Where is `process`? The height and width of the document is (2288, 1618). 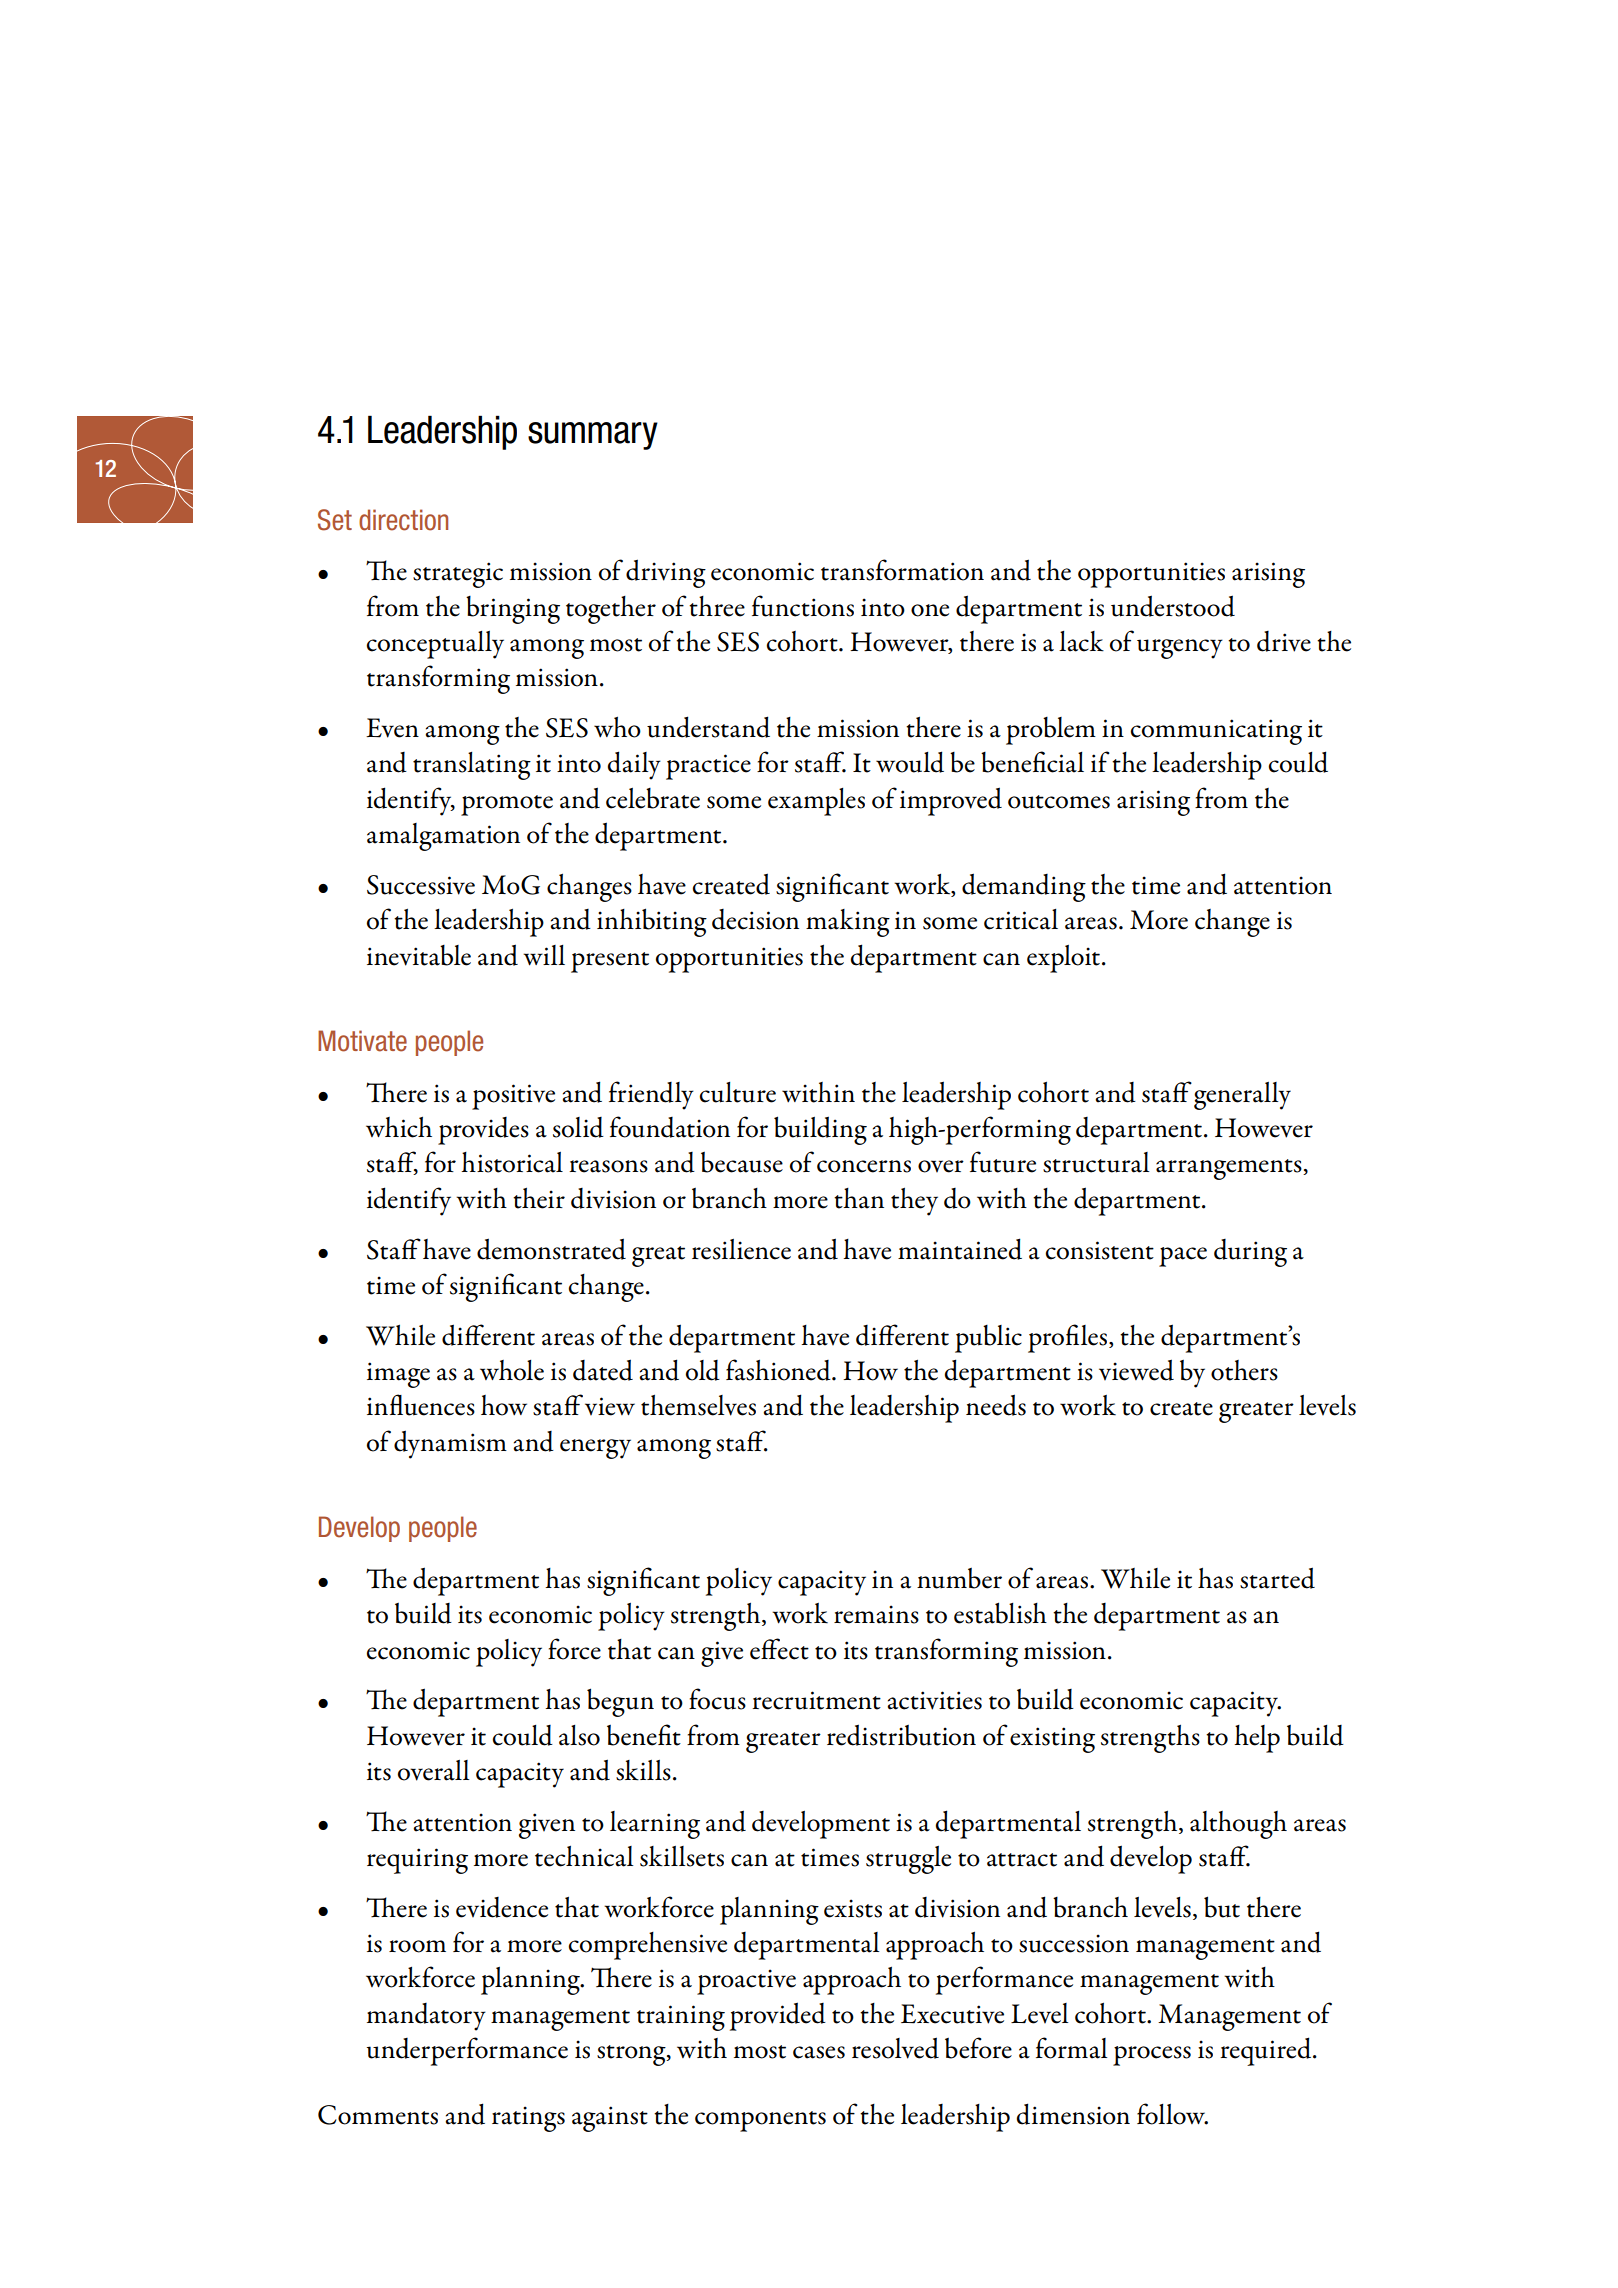 process is located at coordinates (1152, 2056).
